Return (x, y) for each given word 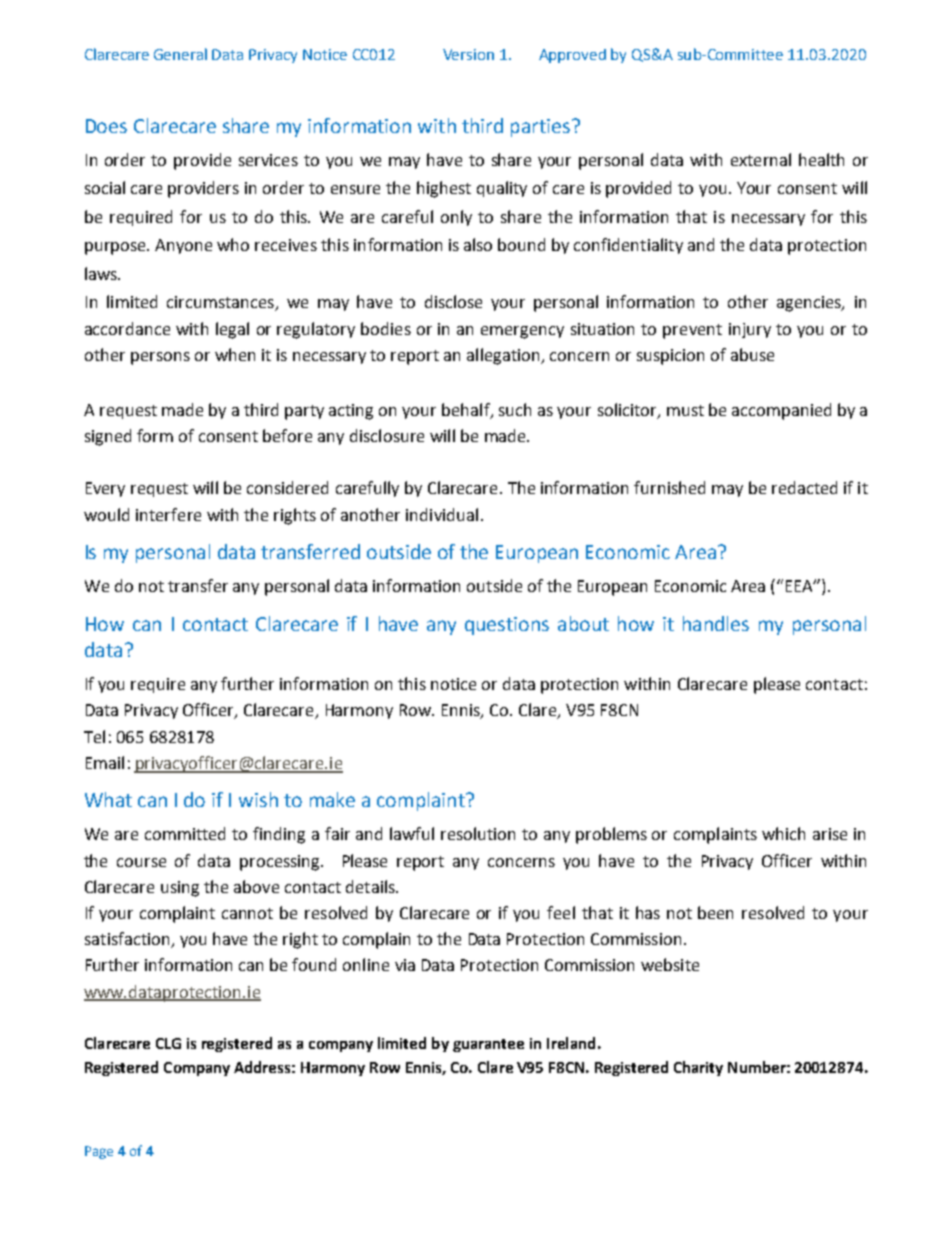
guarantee (488, 1045)
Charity (698, 1068)
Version (468, 54)
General (180, 54)
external (761, 159)
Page (99, 1152)
